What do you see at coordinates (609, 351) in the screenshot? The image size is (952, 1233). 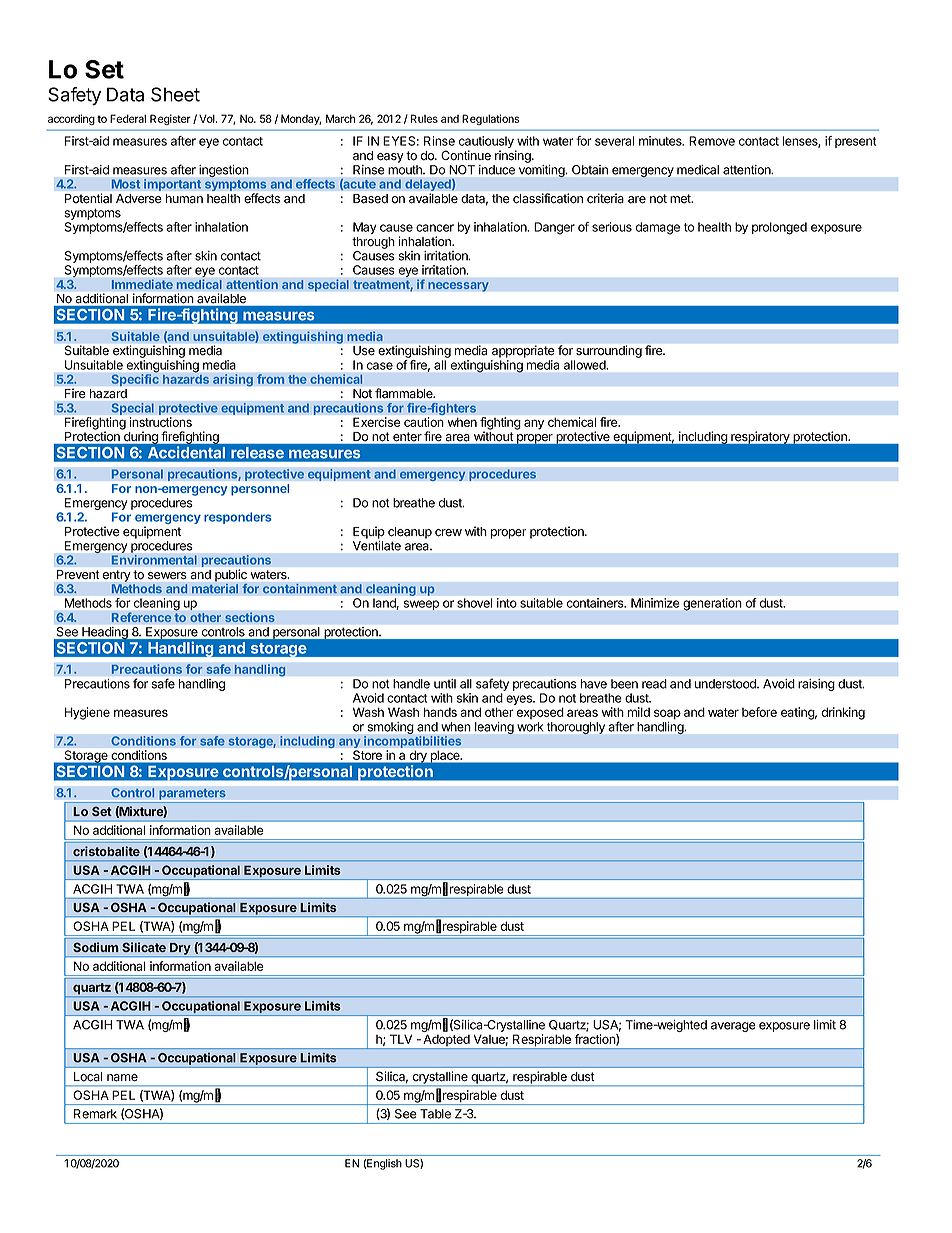 I see `surrounding` at bounding box center [609, 351].
